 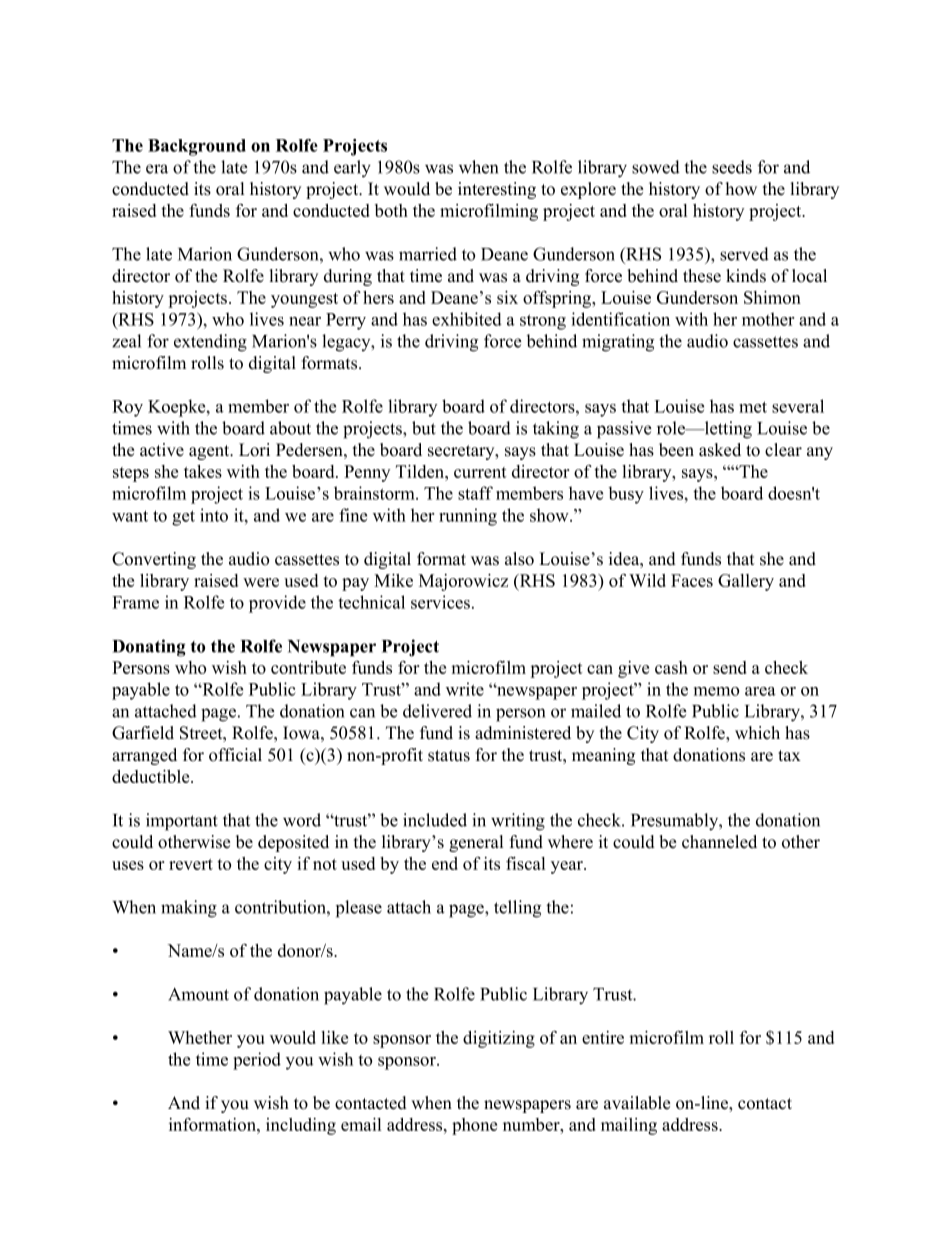 What do you see at coordinates (182, 822) in the image?
I see `important` at bounding box center [182, 822].
